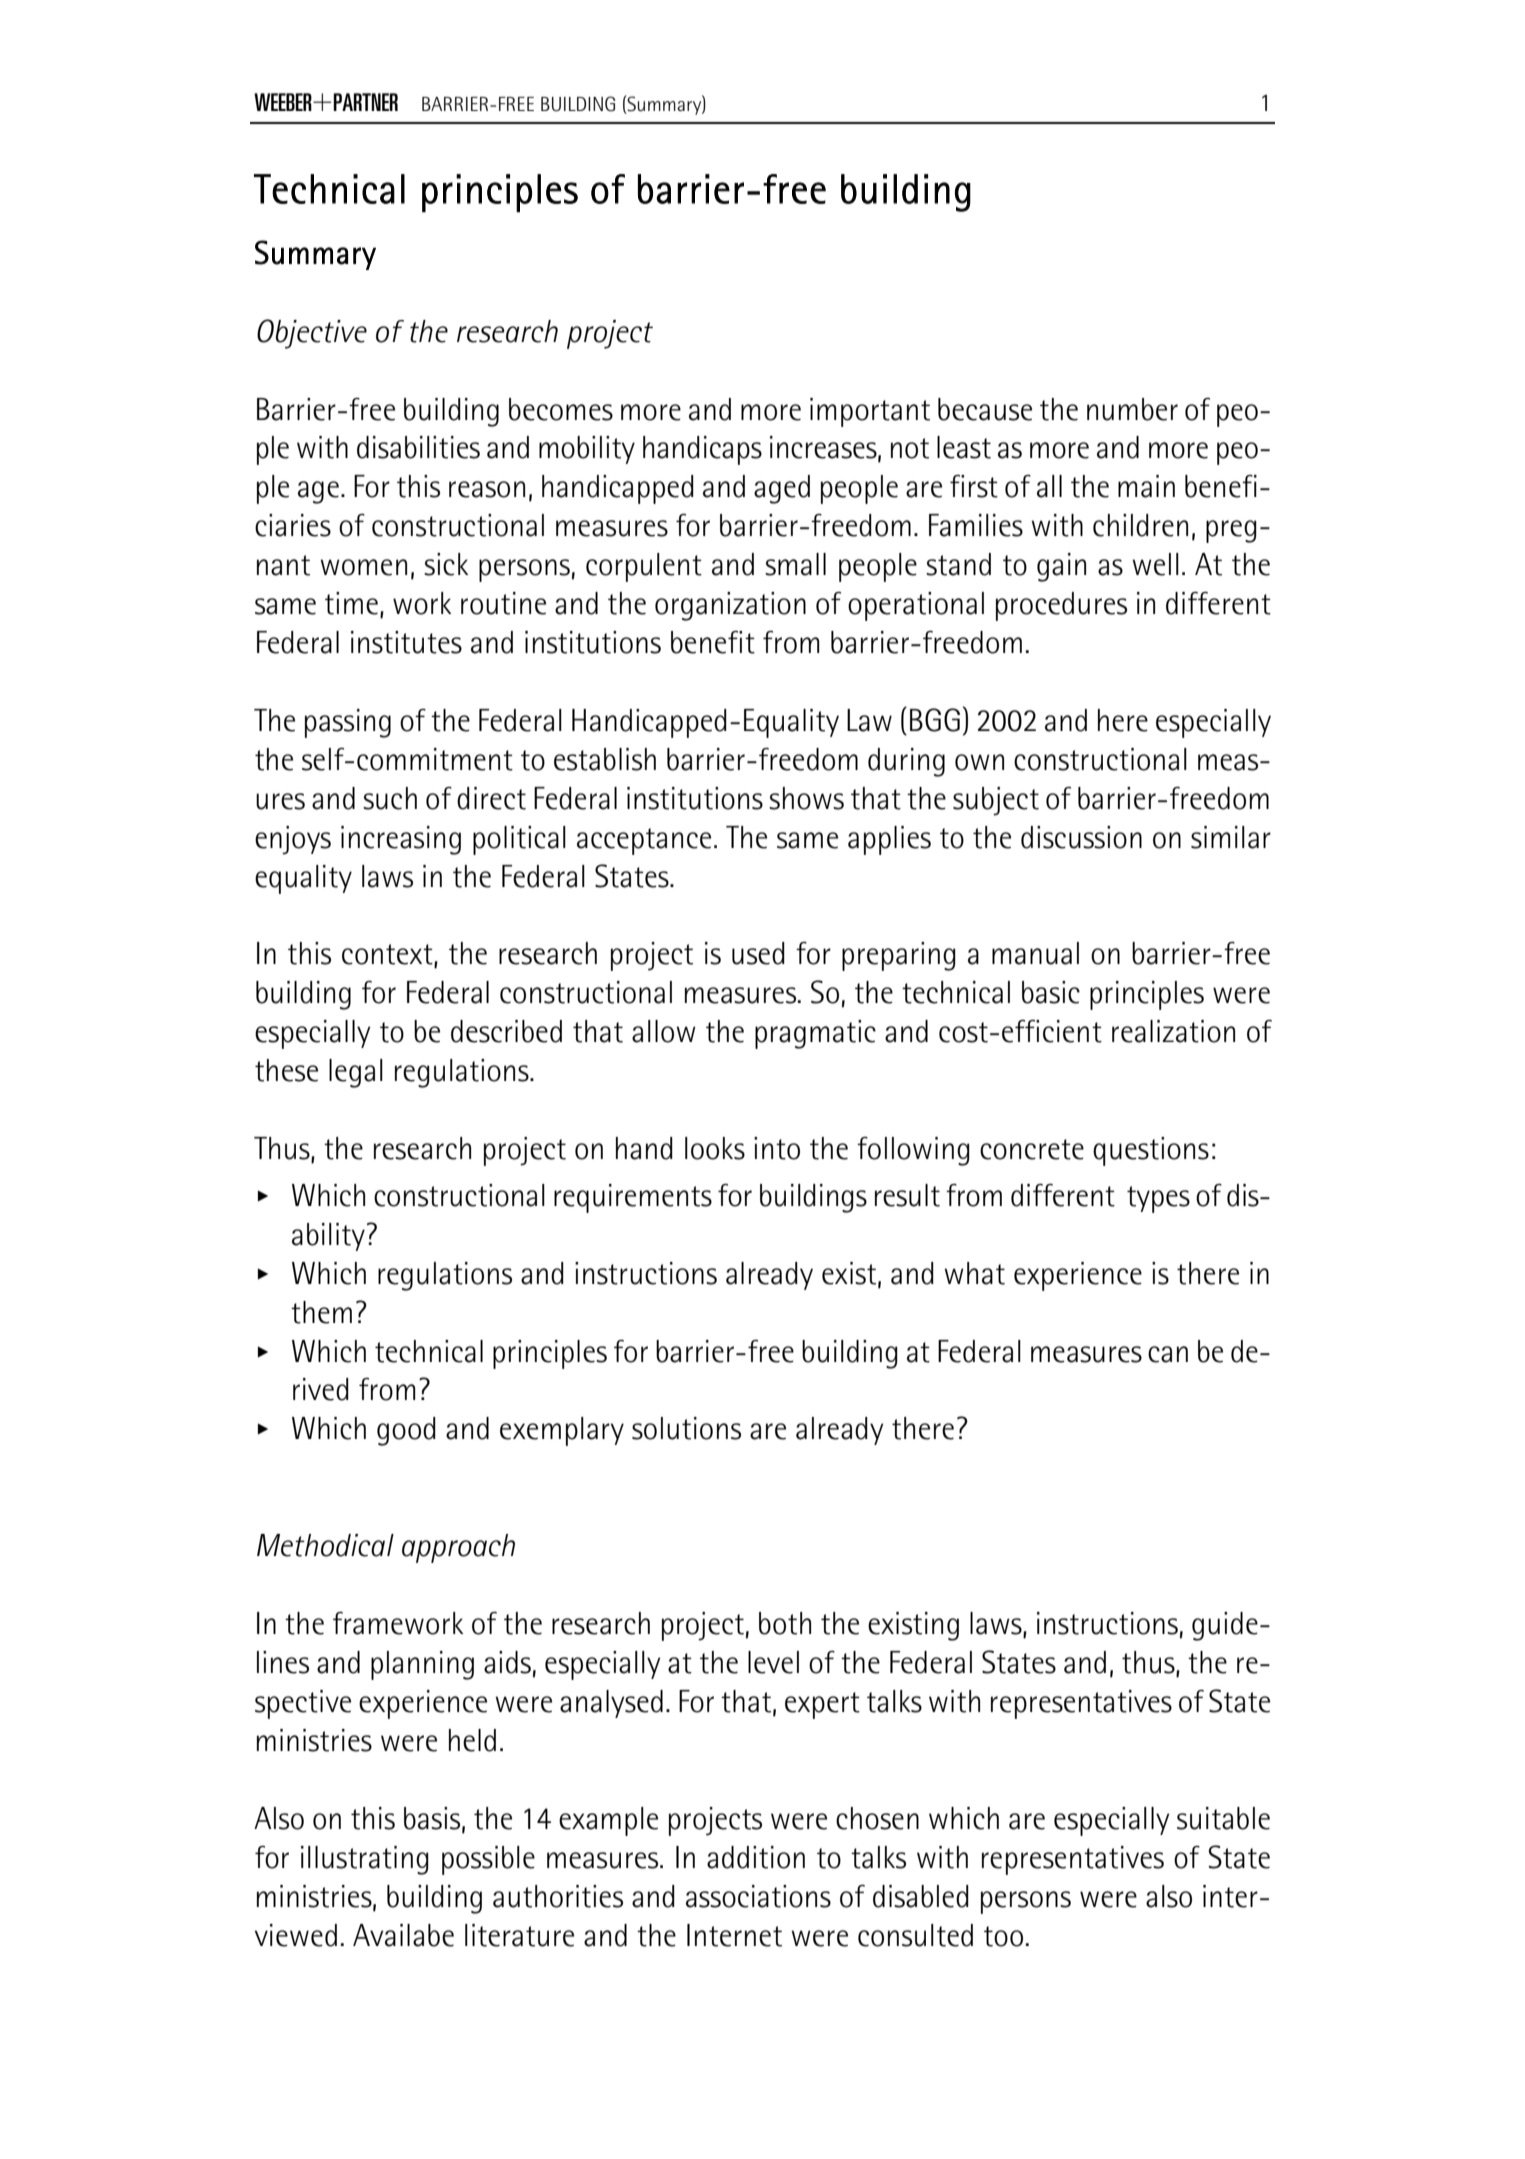 This screenshot has height=2159, width=1525. I want to click on disabilities, so click(418, 447).
